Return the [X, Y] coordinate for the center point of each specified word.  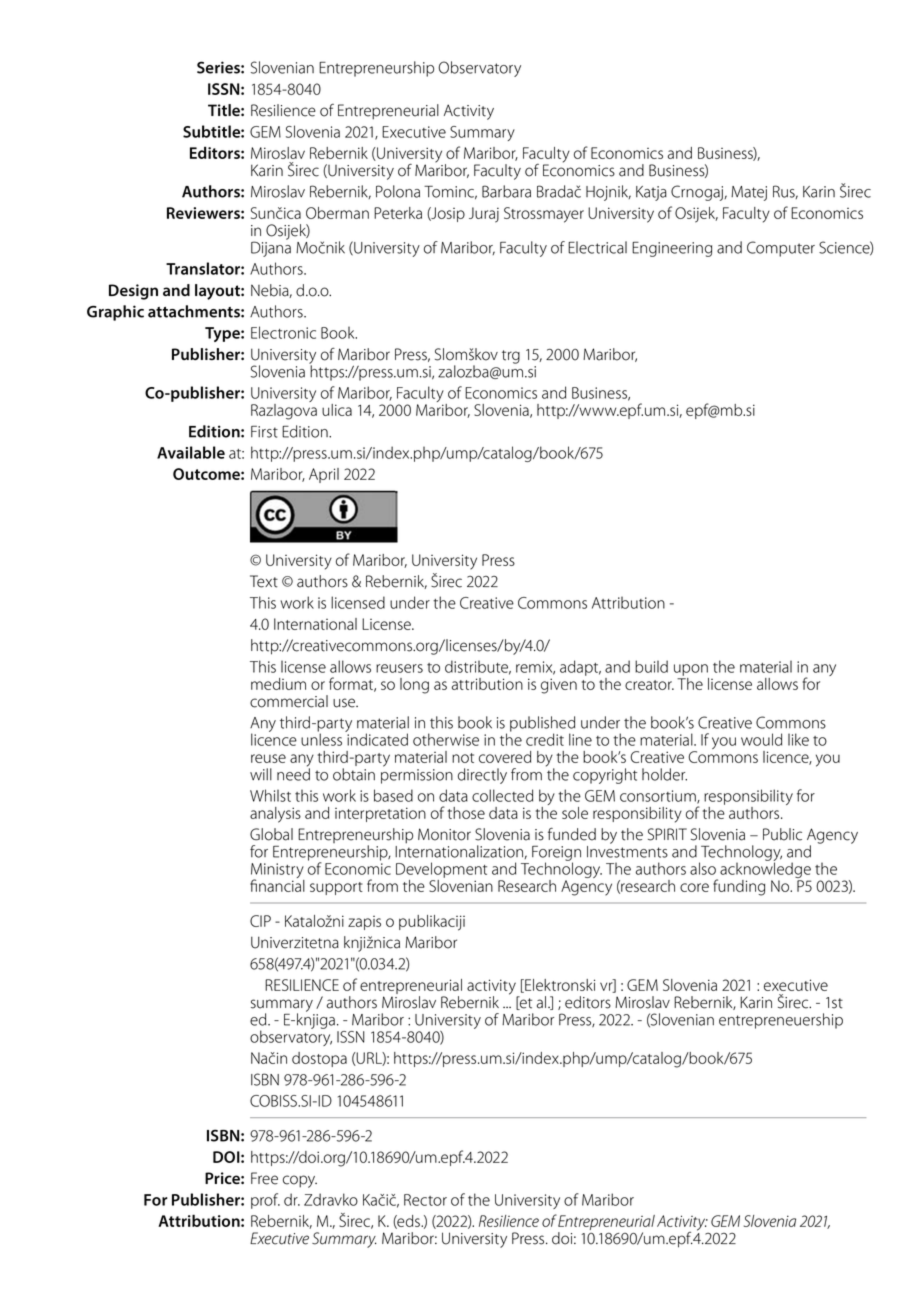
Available [191, 452]
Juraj [484, 215]
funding [739, 887]
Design [133, 292]
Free [264, 1178]
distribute [478, 667]
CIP [260, 921]
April [324, 475]
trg [511, 357]
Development [441, 871]
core [694, 887]
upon [691, 670]
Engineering [672, 249]
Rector [425, 1200]
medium [278, 684]
